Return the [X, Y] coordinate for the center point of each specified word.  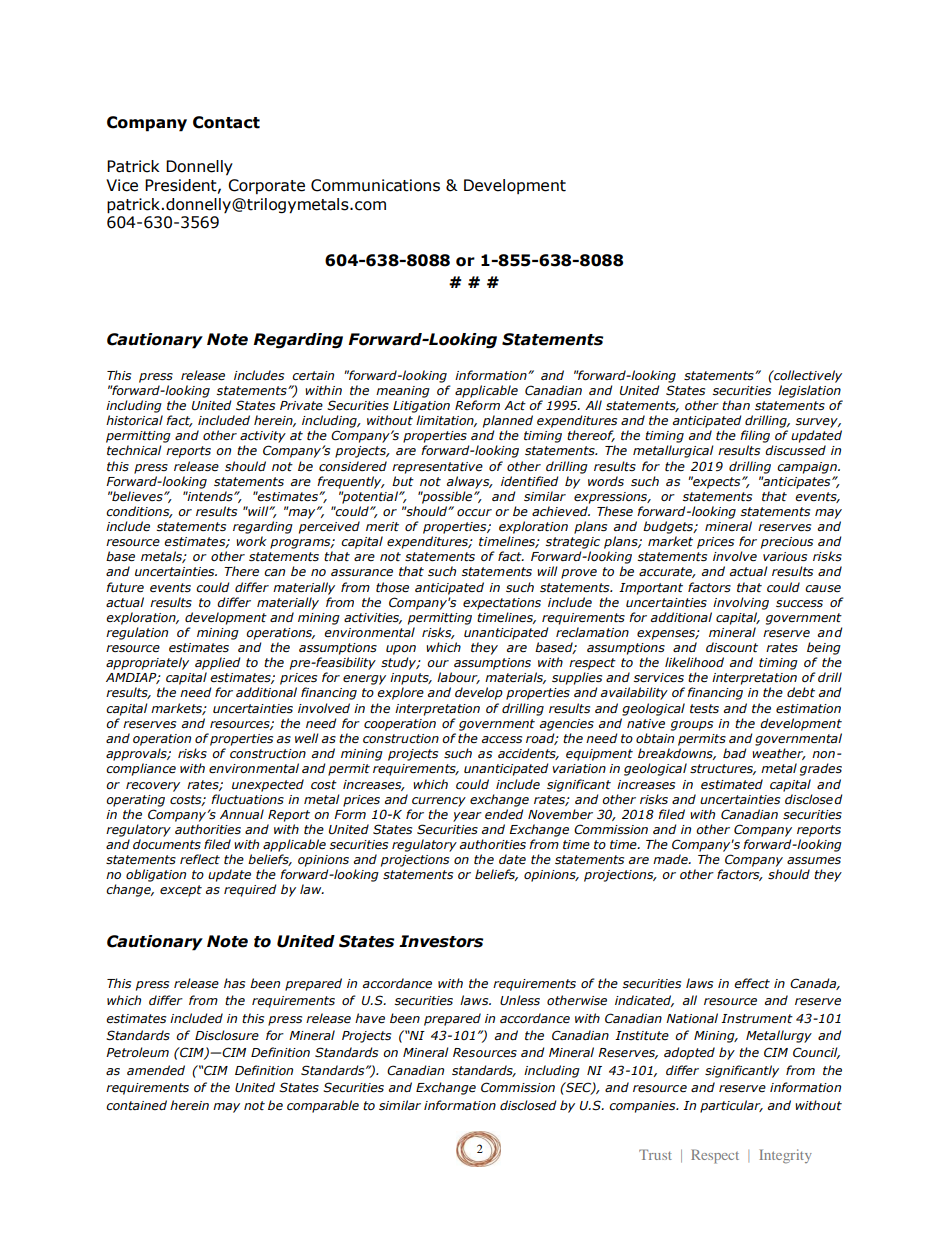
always [469, 482]
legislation [809, 391]
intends [210, 496]
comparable [323, 1106]
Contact [226, 122]
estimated [732, 784]
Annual [242, 814]
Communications [375, 185]
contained [136, 1105]
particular [731, 1106]
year [467, 817]
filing [755, 436]
